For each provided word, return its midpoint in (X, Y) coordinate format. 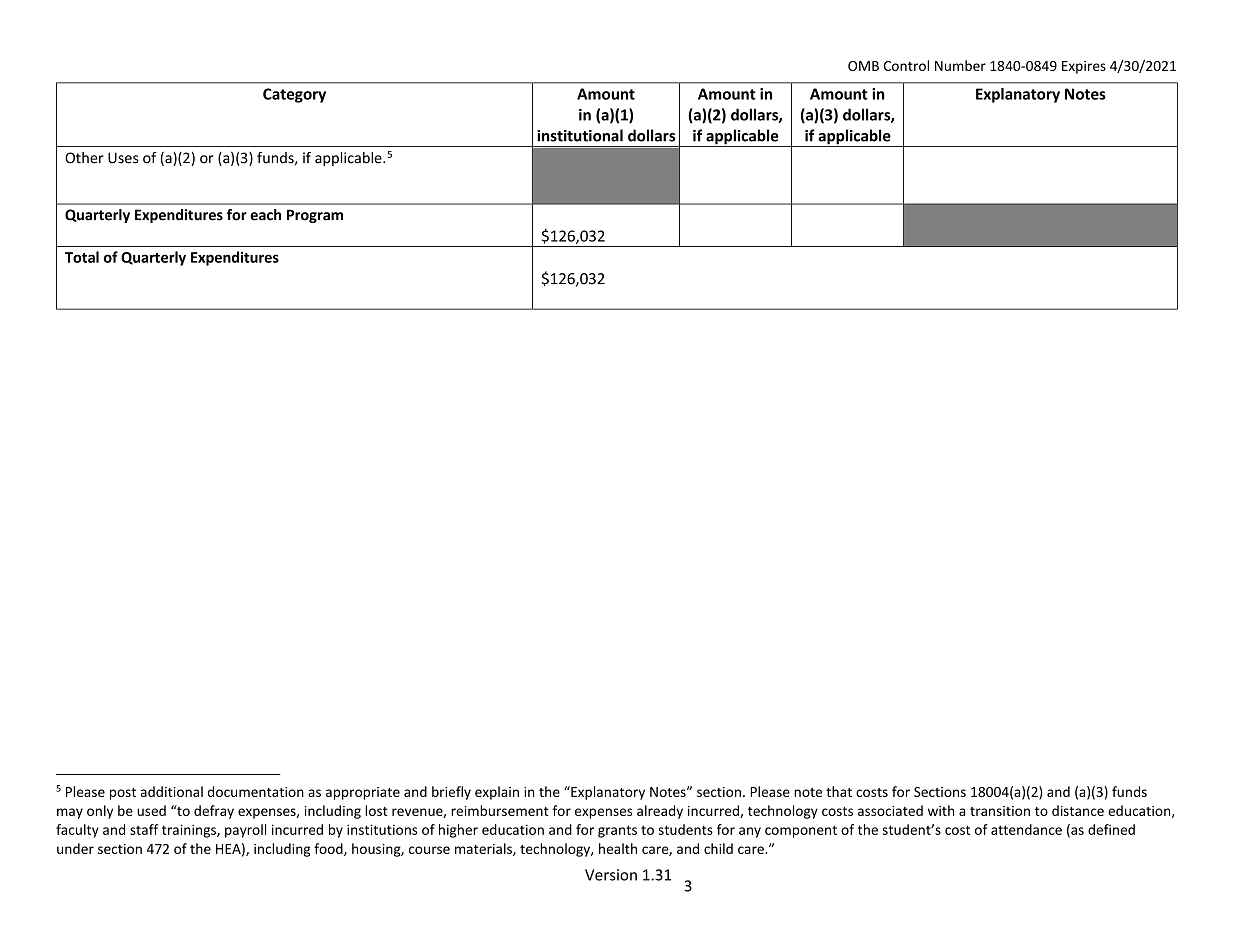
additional (172, 791)
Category (294, 95)
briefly (451, 793)
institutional (580, 135)
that (839, 791)
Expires (1084, 67)
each (265, 215)
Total (82, 257)
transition (1000, 811)
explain (497, 793)
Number (960, 65)
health (618, 848)
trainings (190, 831)
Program (315, 216)
